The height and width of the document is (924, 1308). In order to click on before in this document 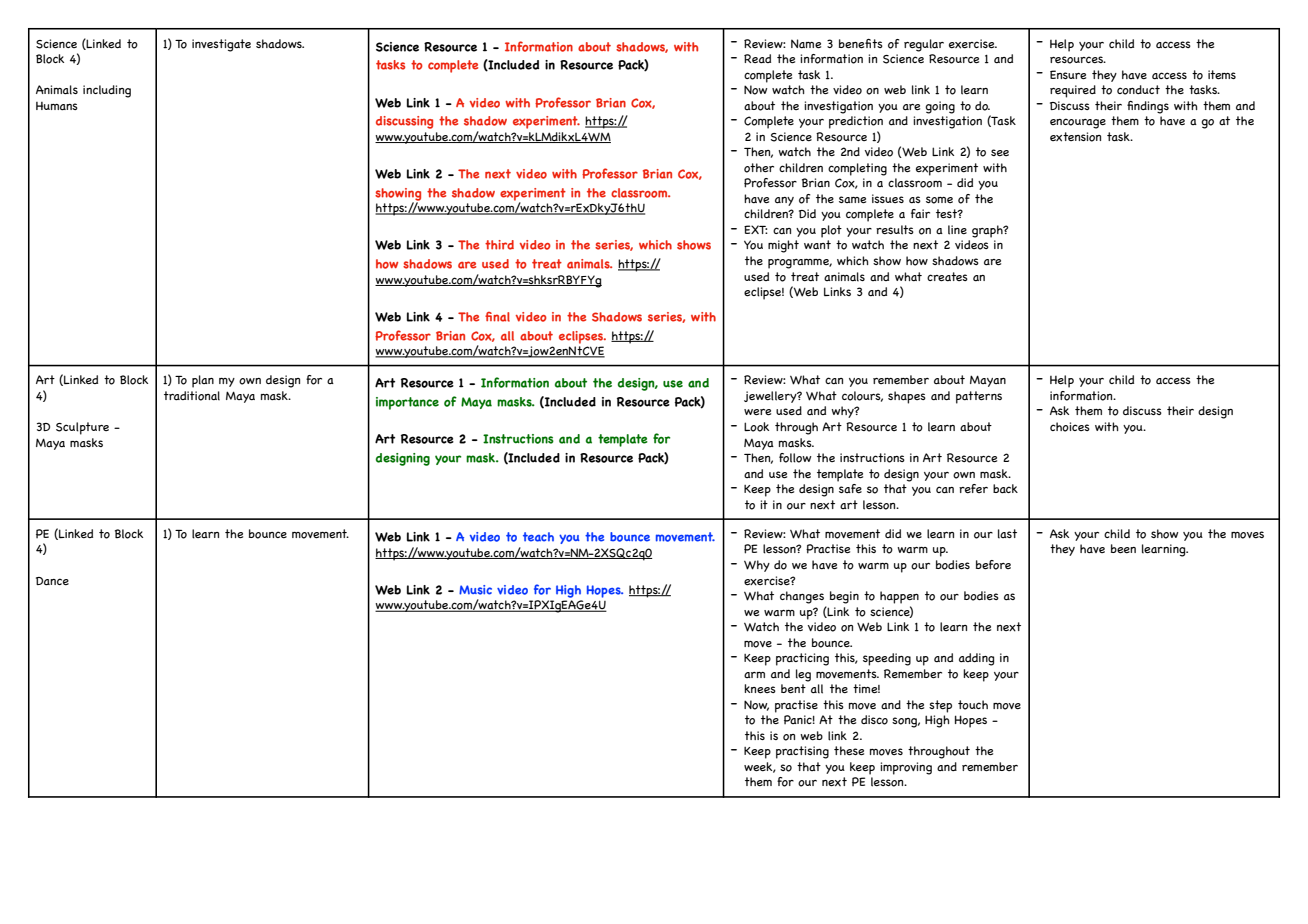, I will do `click(993, 565)`.
